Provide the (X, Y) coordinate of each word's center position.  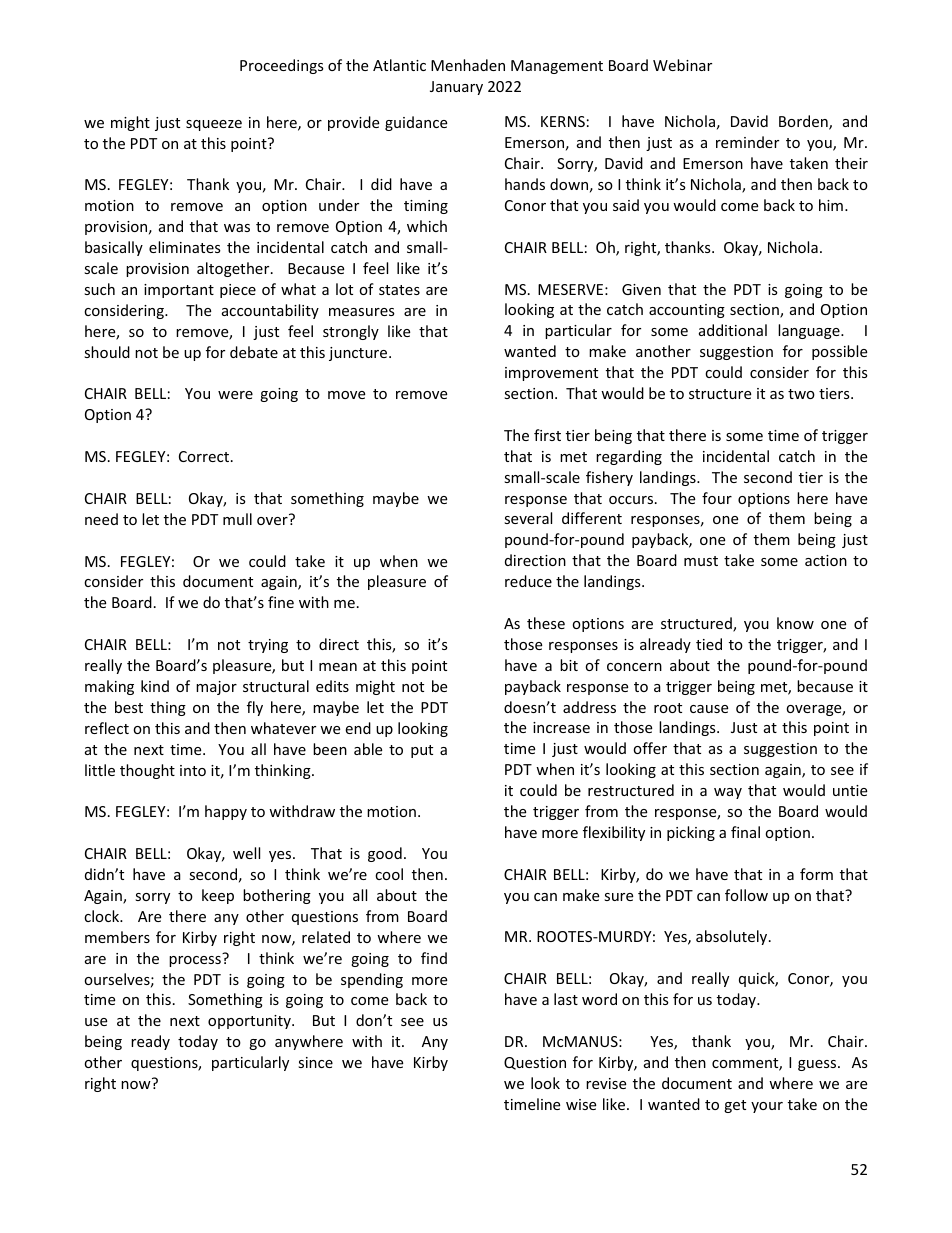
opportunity (250, 1022)
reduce (528, 581)
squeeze (214, 125)
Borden (804, 122)
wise (581, 1104)
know (795, 623)
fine (281, 602)
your (767, 1107)
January (456, 88)
